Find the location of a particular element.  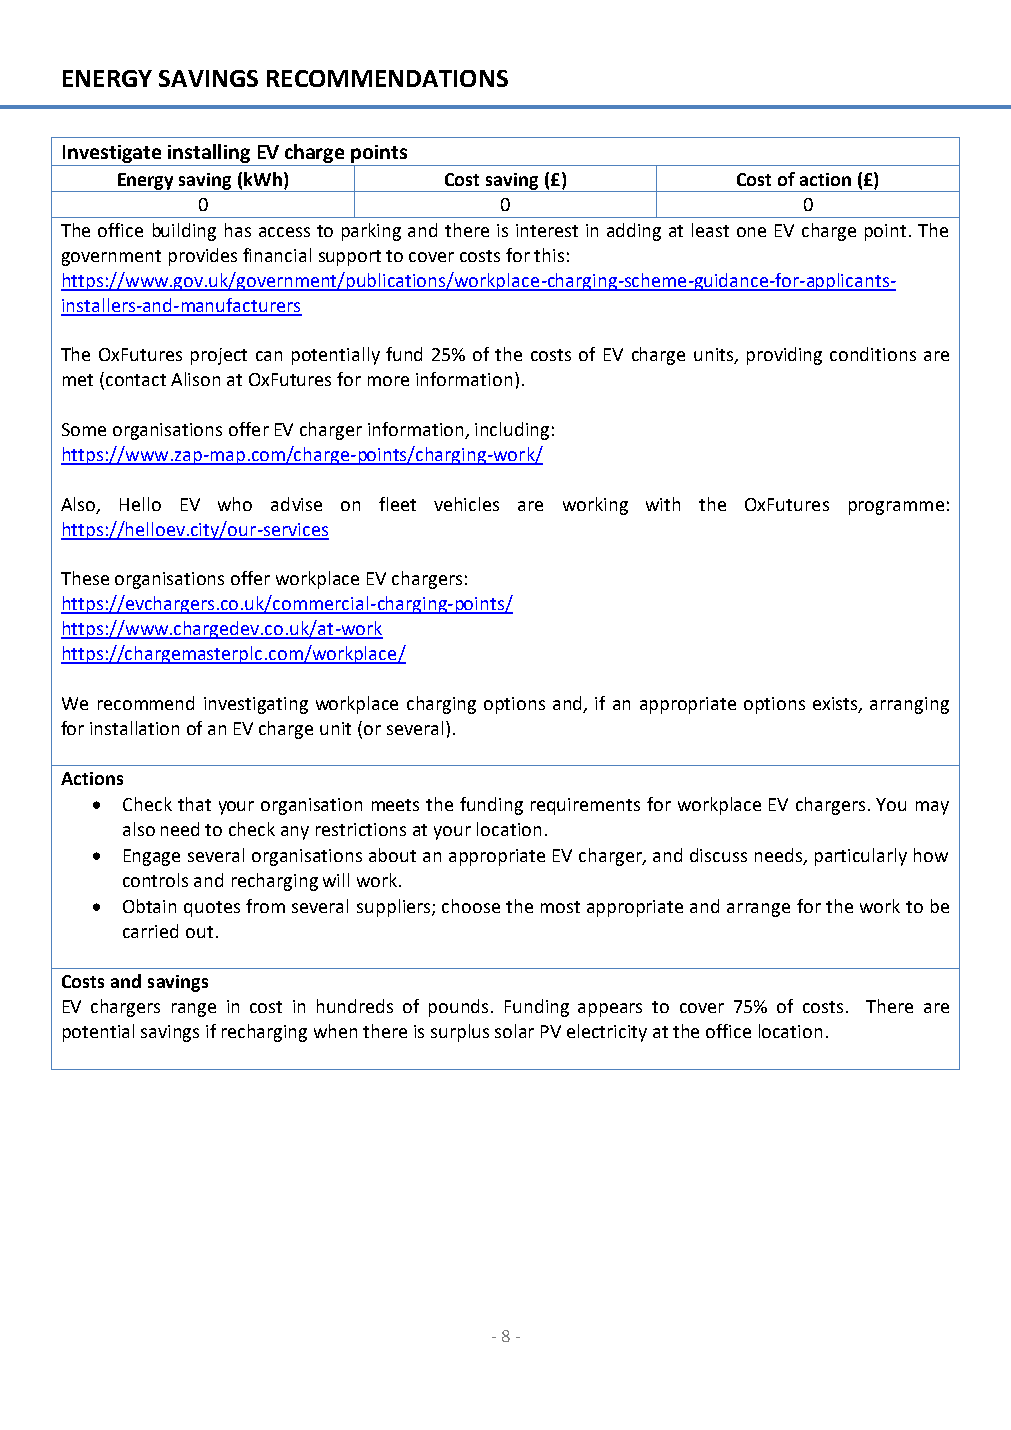

vehicles is located at coordinates (466, 504).
